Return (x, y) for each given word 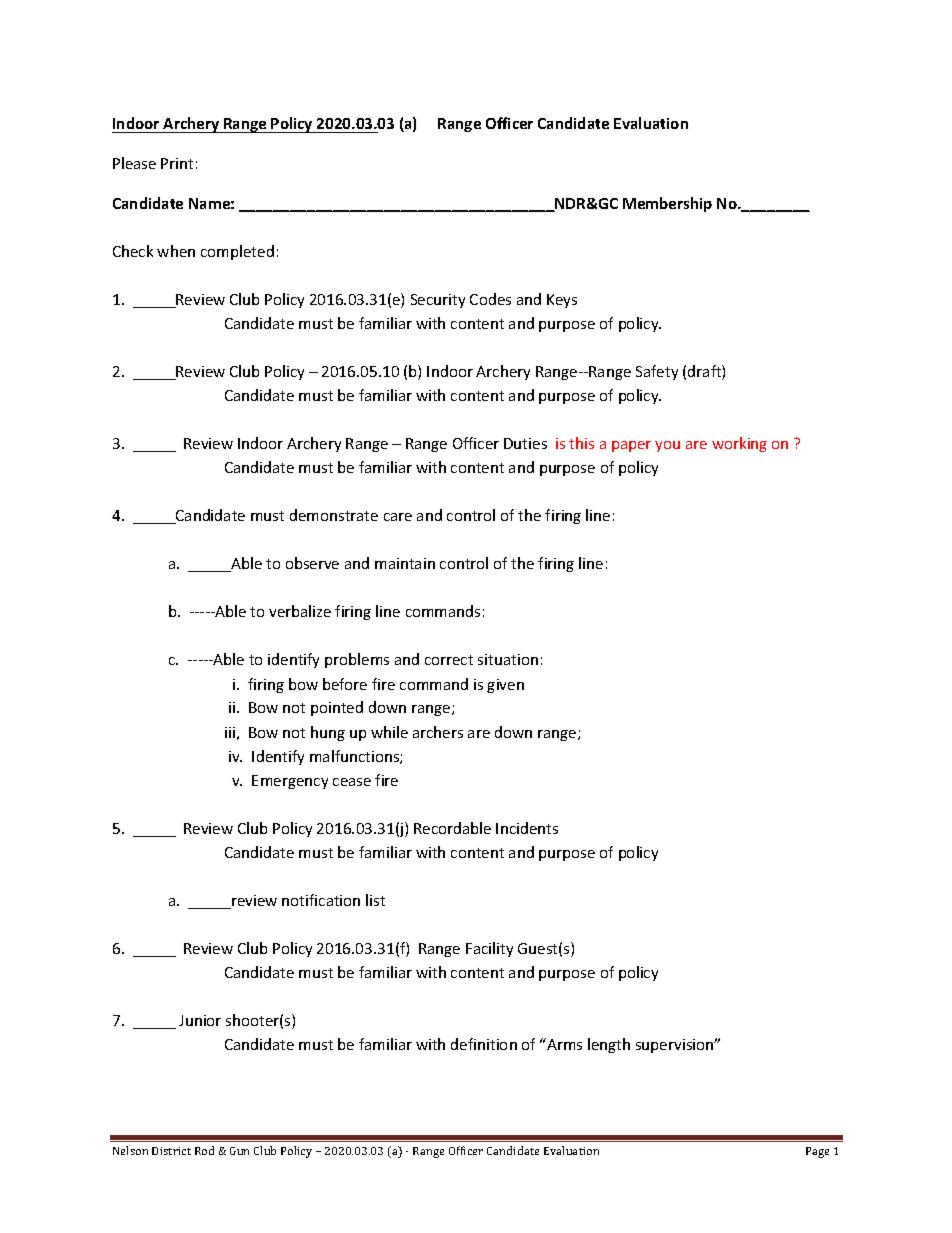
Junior (200, 1020)
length (609, 1045)
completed (237, 252)
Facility (489, 949)
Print (177, 163)
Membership (667, 204)
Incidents (527, 828)
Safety (657, 372)
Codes (490, 299)
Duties (525, 443)
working (739, 444)
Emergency (290, 782)
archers (438, 732)
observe (312, 563)
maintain (405, 563)
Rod (204, 1150)
